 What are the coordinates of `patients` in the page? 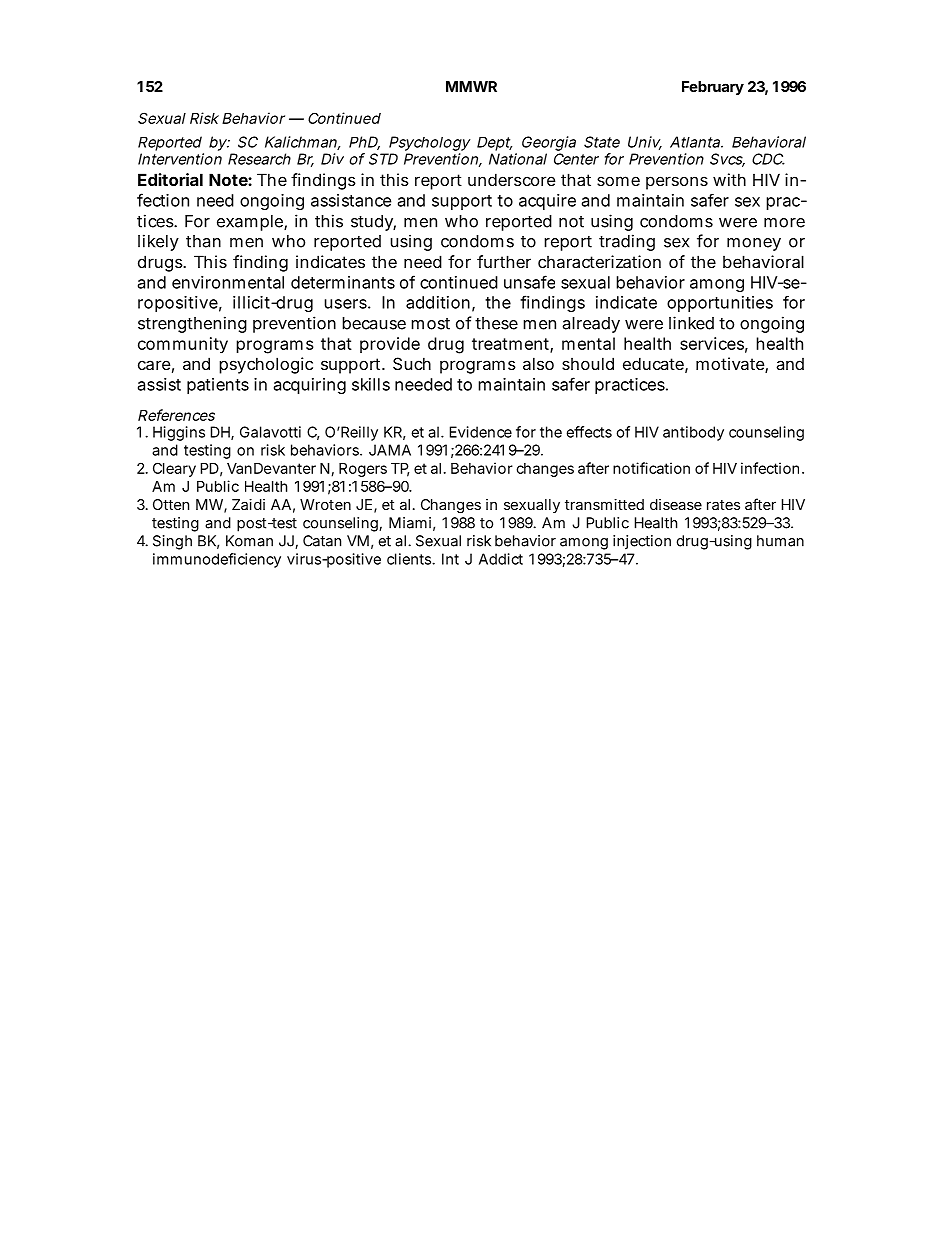 It's located at (218, 386).
